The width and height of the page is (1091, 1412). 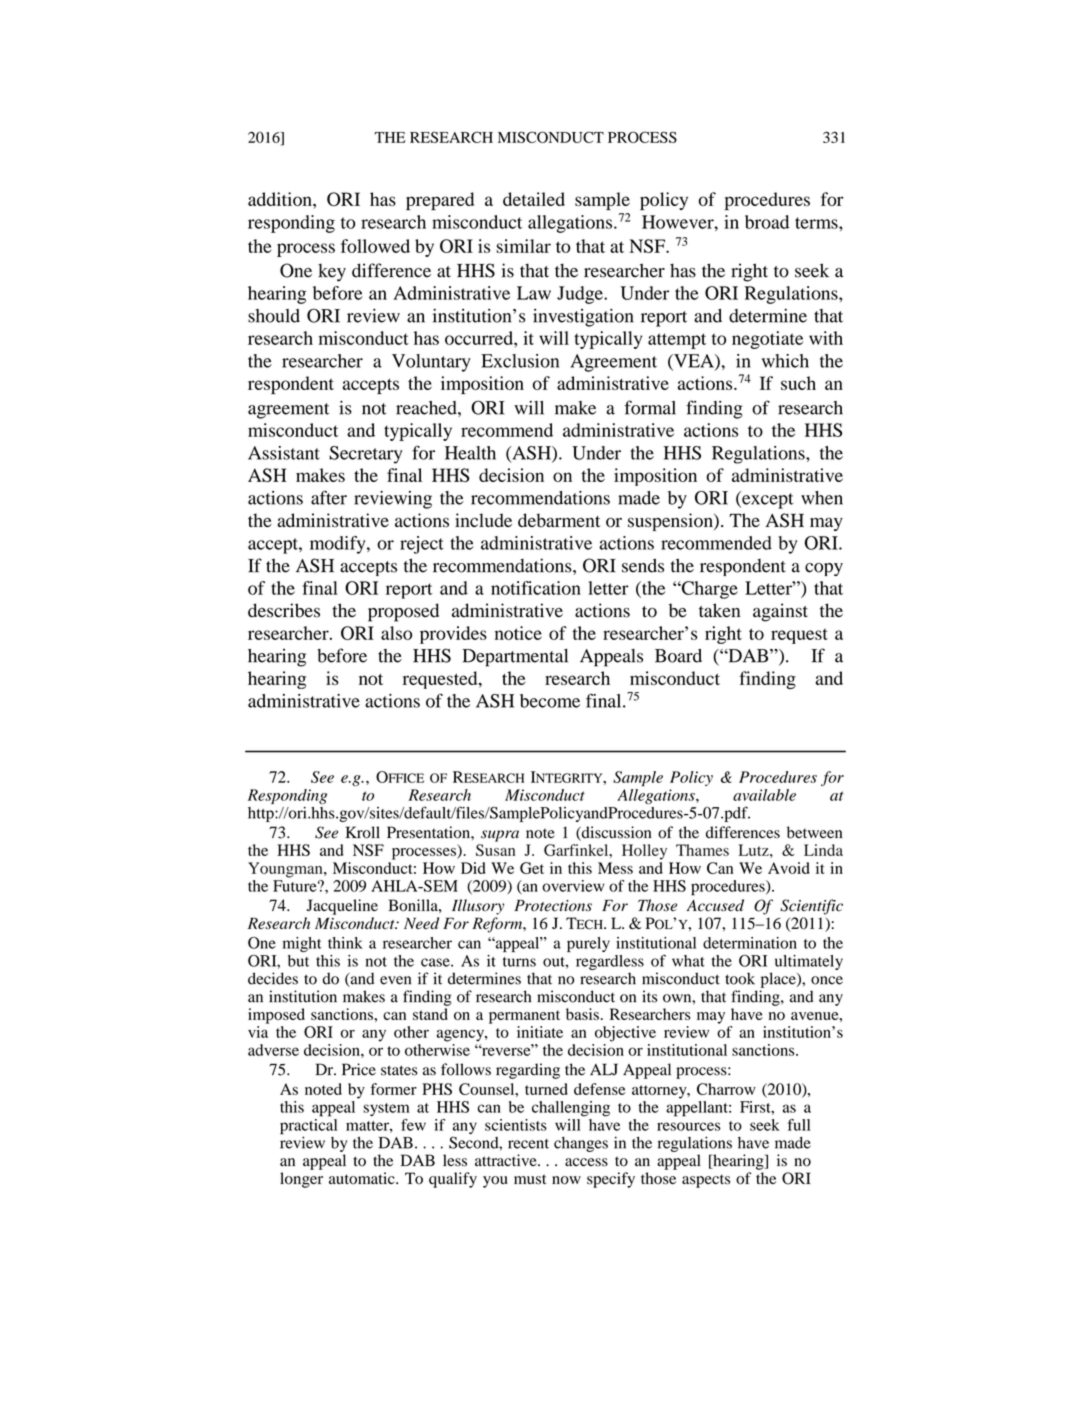 I want to click on similar, so click(x=523, y=246).
